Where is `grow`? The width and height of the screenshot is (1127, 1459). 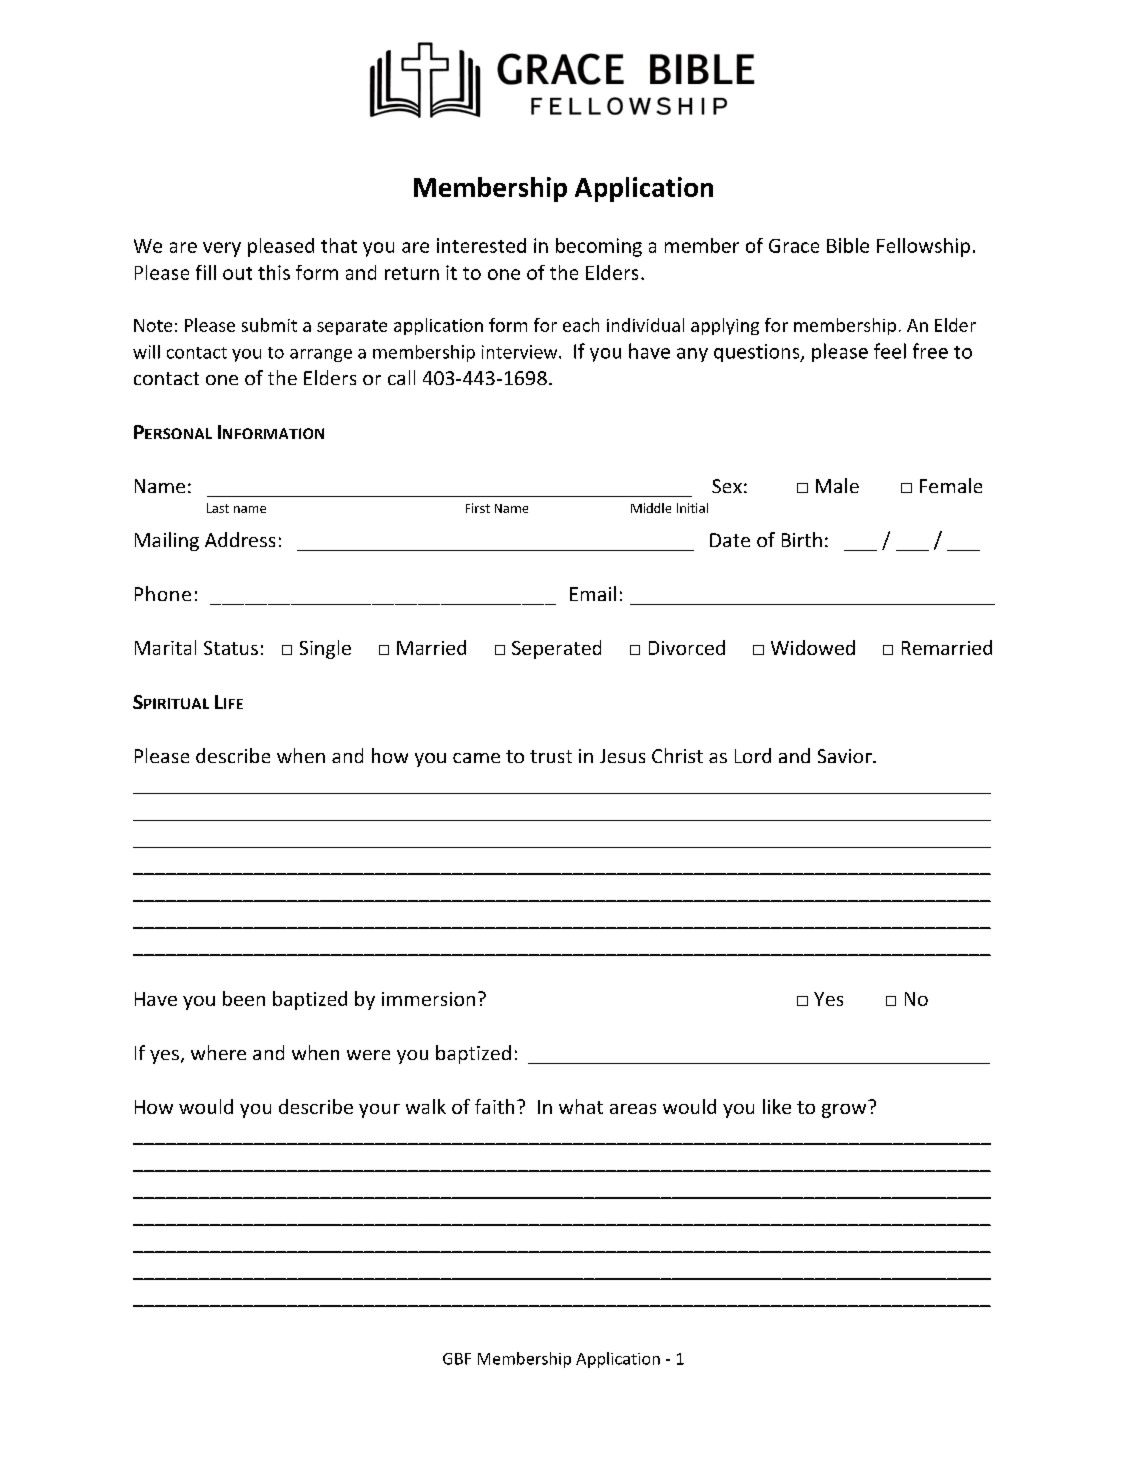 grow is located at coordinates (844, 1111).
